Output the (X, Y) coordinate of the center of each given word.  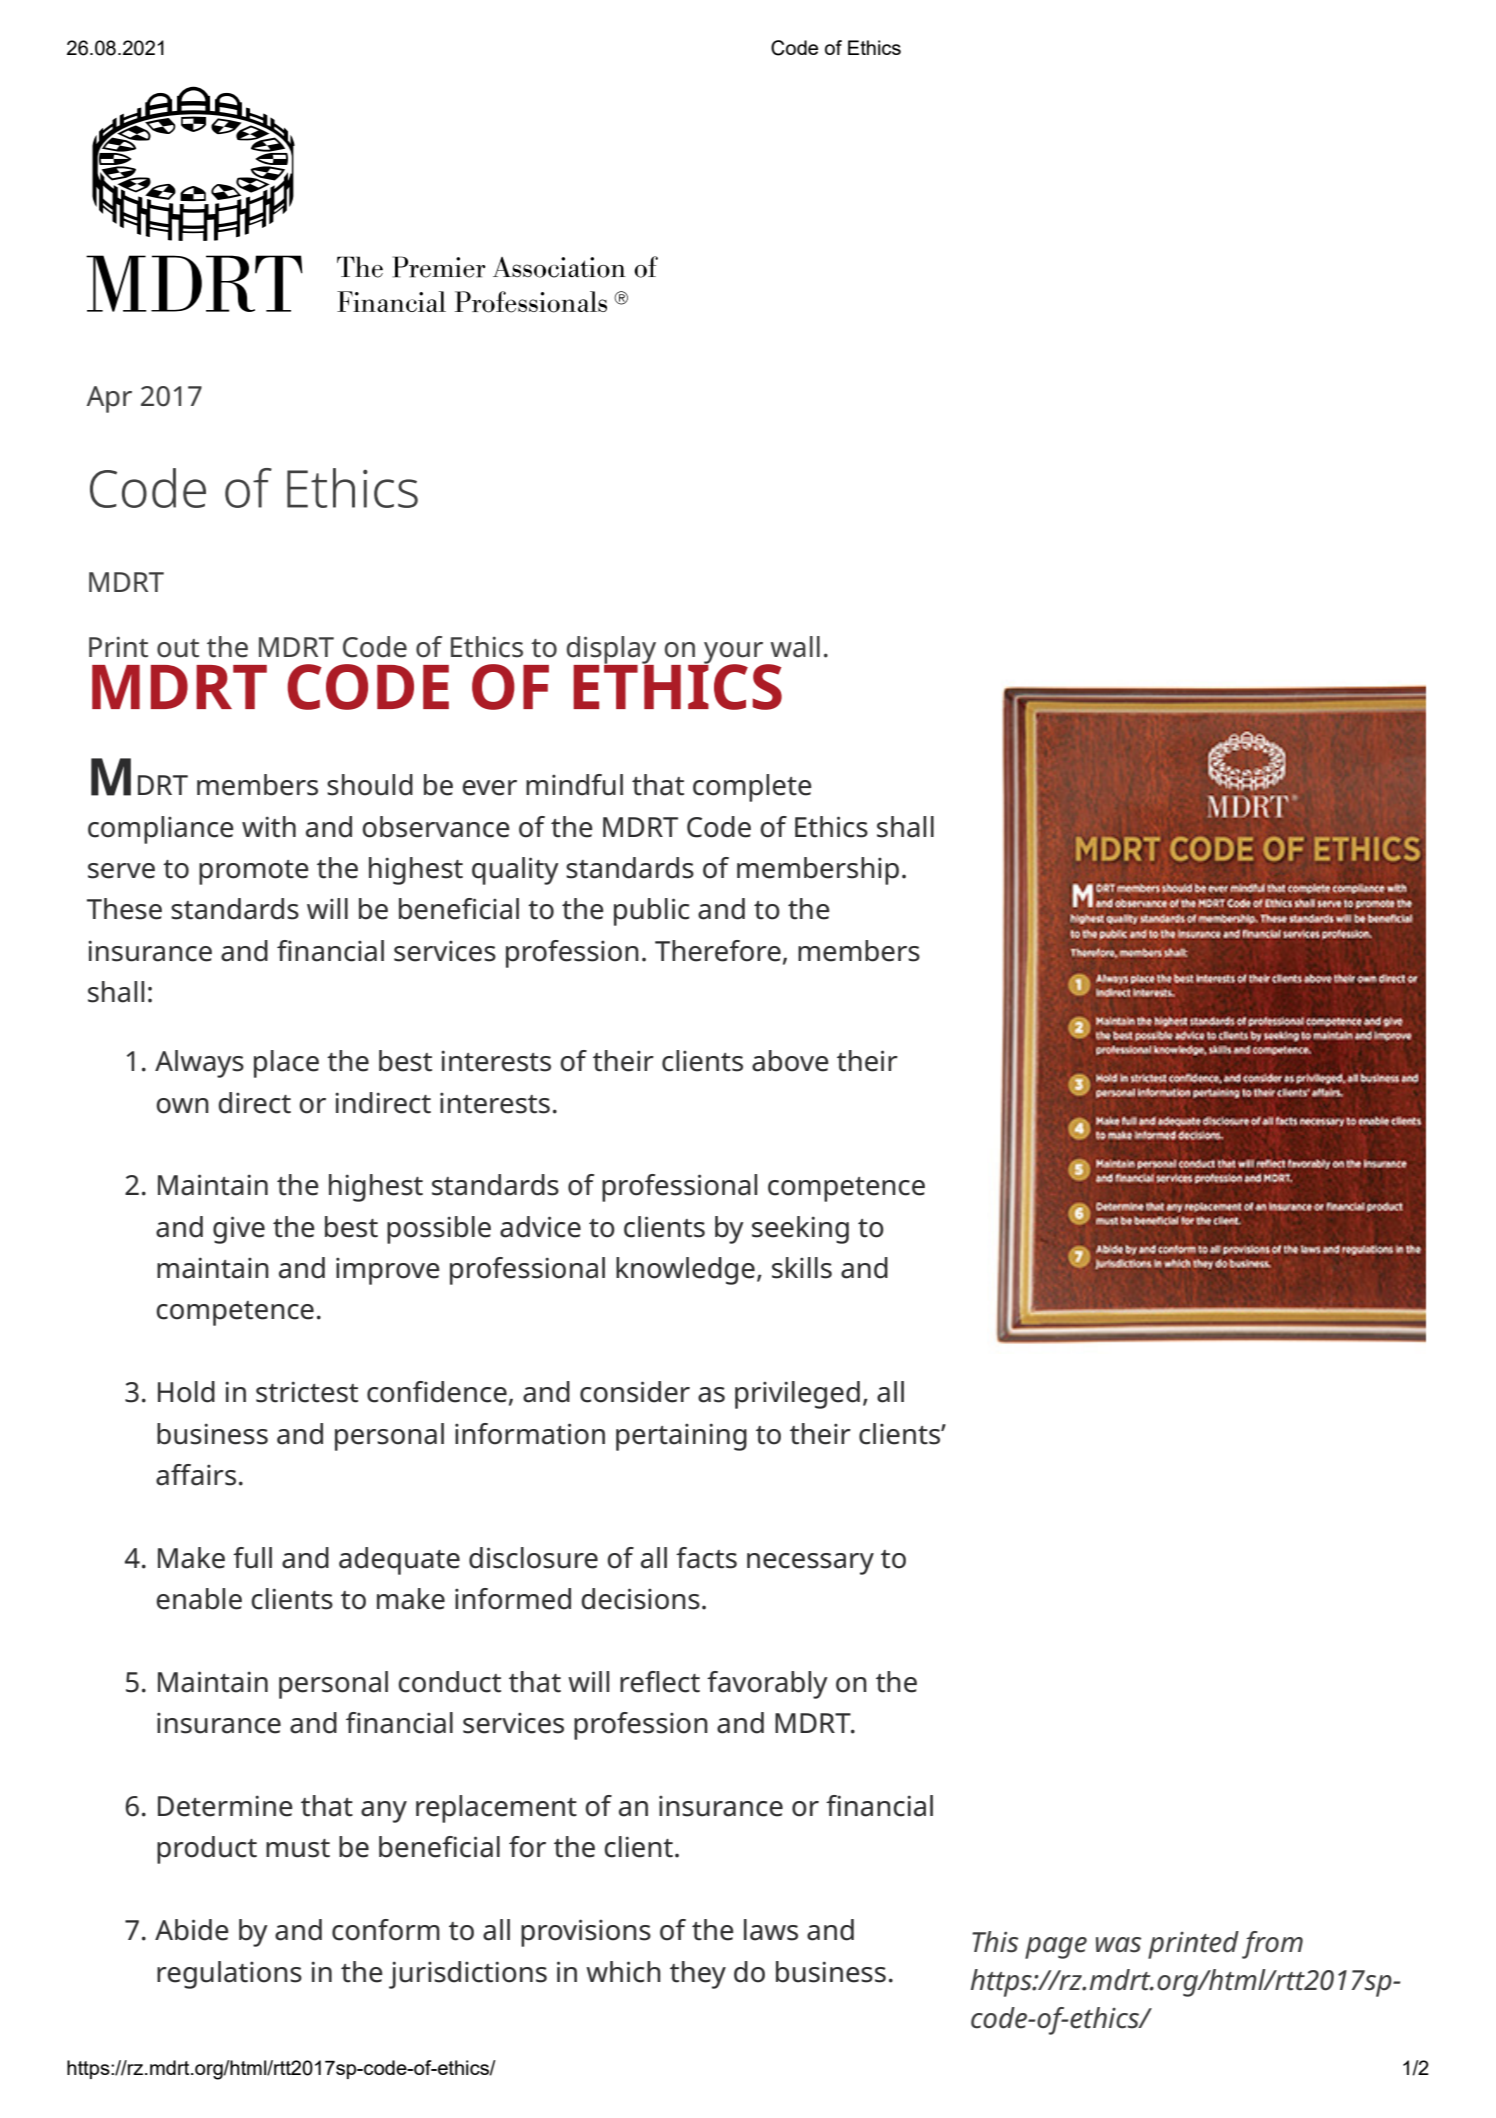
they (698, 1975)
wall (795, 647)
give (239, 1230)
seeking (800, 1230)
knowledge (685, 1271)
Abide (192, 1930)
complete (752, 788)
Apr (109, 399)
